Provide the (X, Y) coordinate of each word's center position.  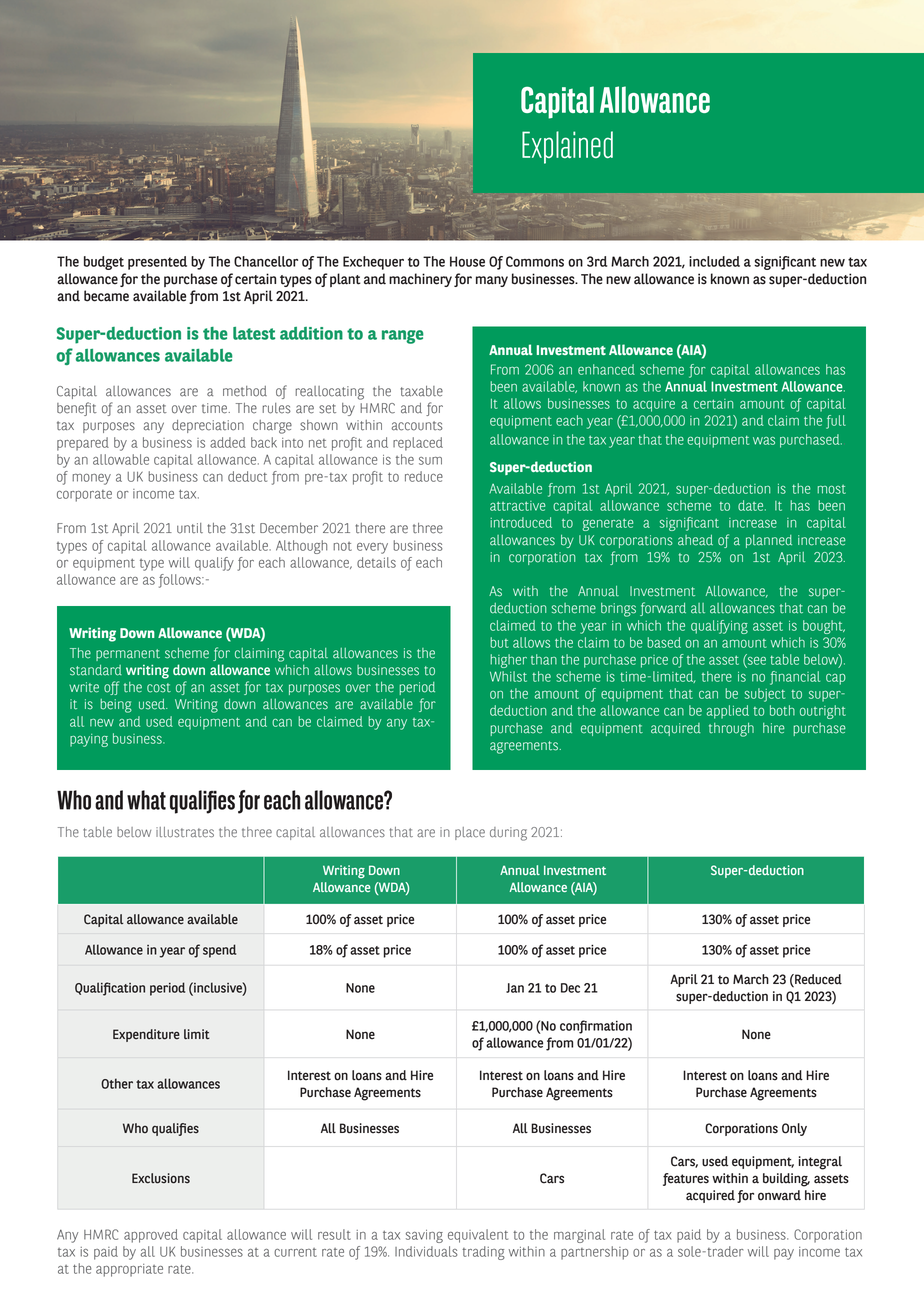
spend (219, 951)
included (714, 261)
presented (157, 263)
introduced (521, 522)
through (731, 730)
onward (779, 1195)
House (467, 261)
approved (151, 1236)
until (190, 528)
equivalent (478, 1236)
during (508, 834)
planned (769, 541)
